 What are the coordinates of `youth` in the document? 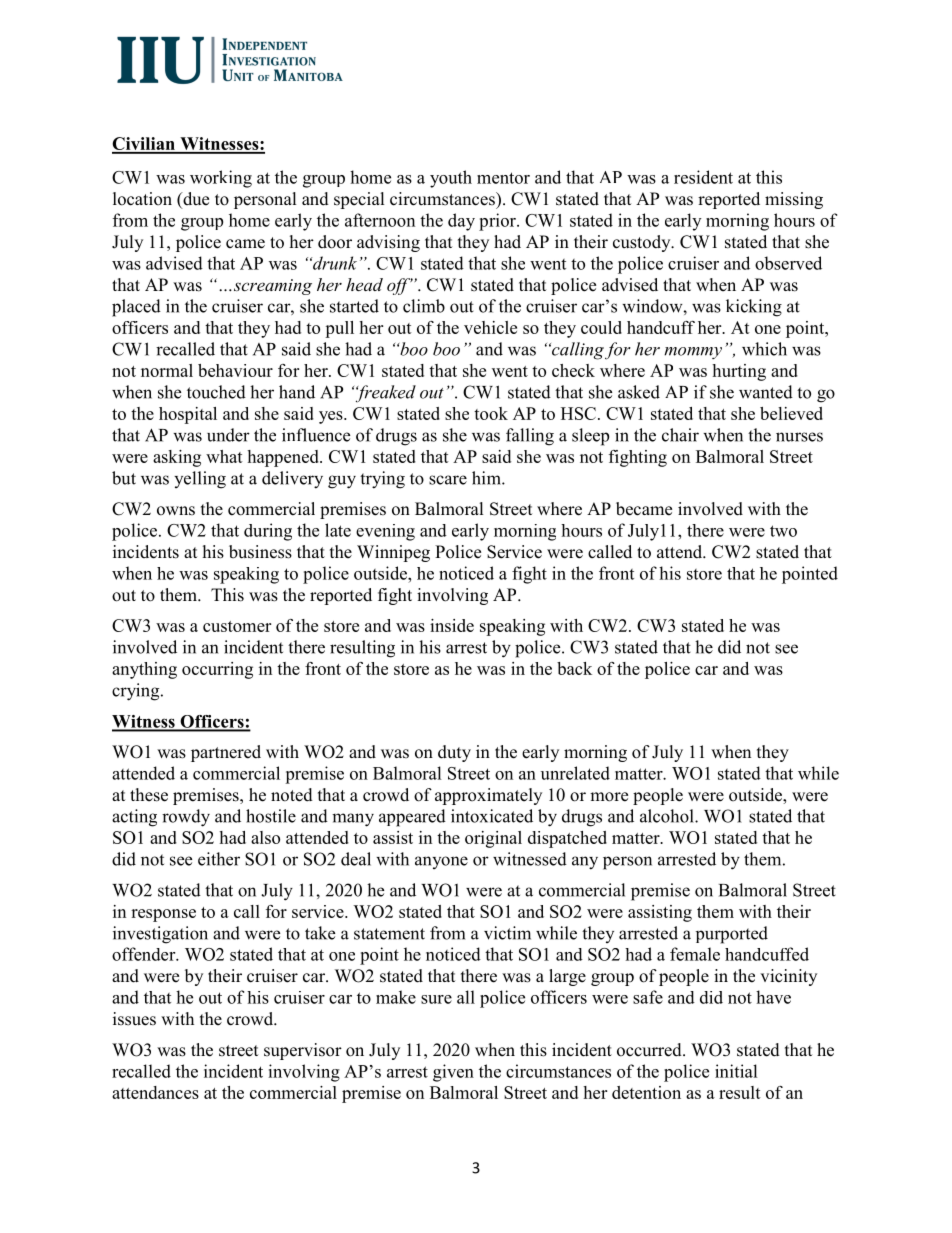 It's located at (451, 179).
